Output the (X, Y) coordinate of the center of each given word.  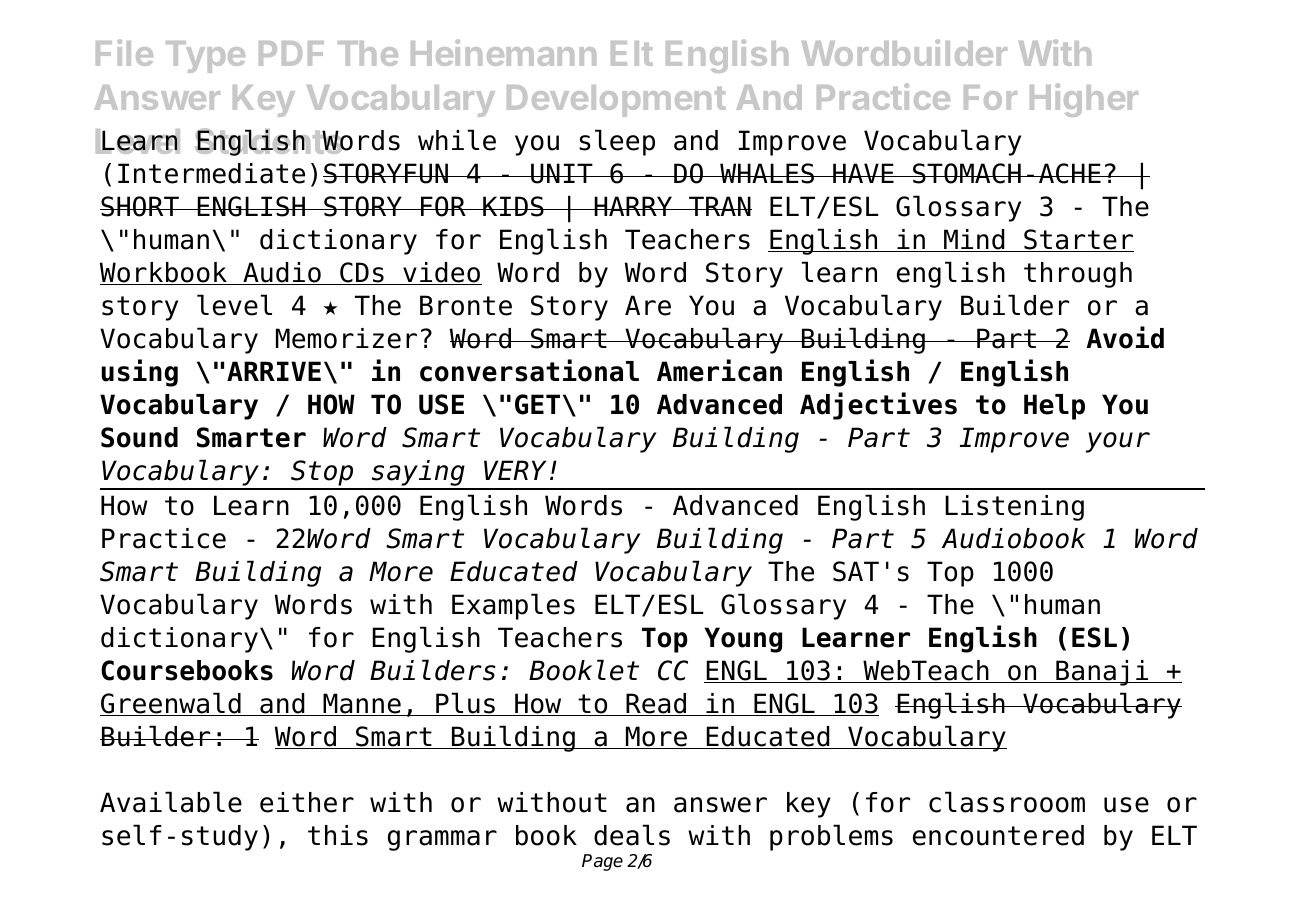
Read (656, 704)
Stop (322, 474)
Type (205, 57)
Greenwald (171, 704)
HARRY (633, 206)
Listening (1014, 508)
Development (616, 101)
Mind (974, 240)
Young (743, 640)
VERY (515, 470)
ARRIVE (274, 371)
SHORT (140, 206)
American (719, 370)
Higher (1084, 100)
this (338, 835)
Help (1054, 407)
